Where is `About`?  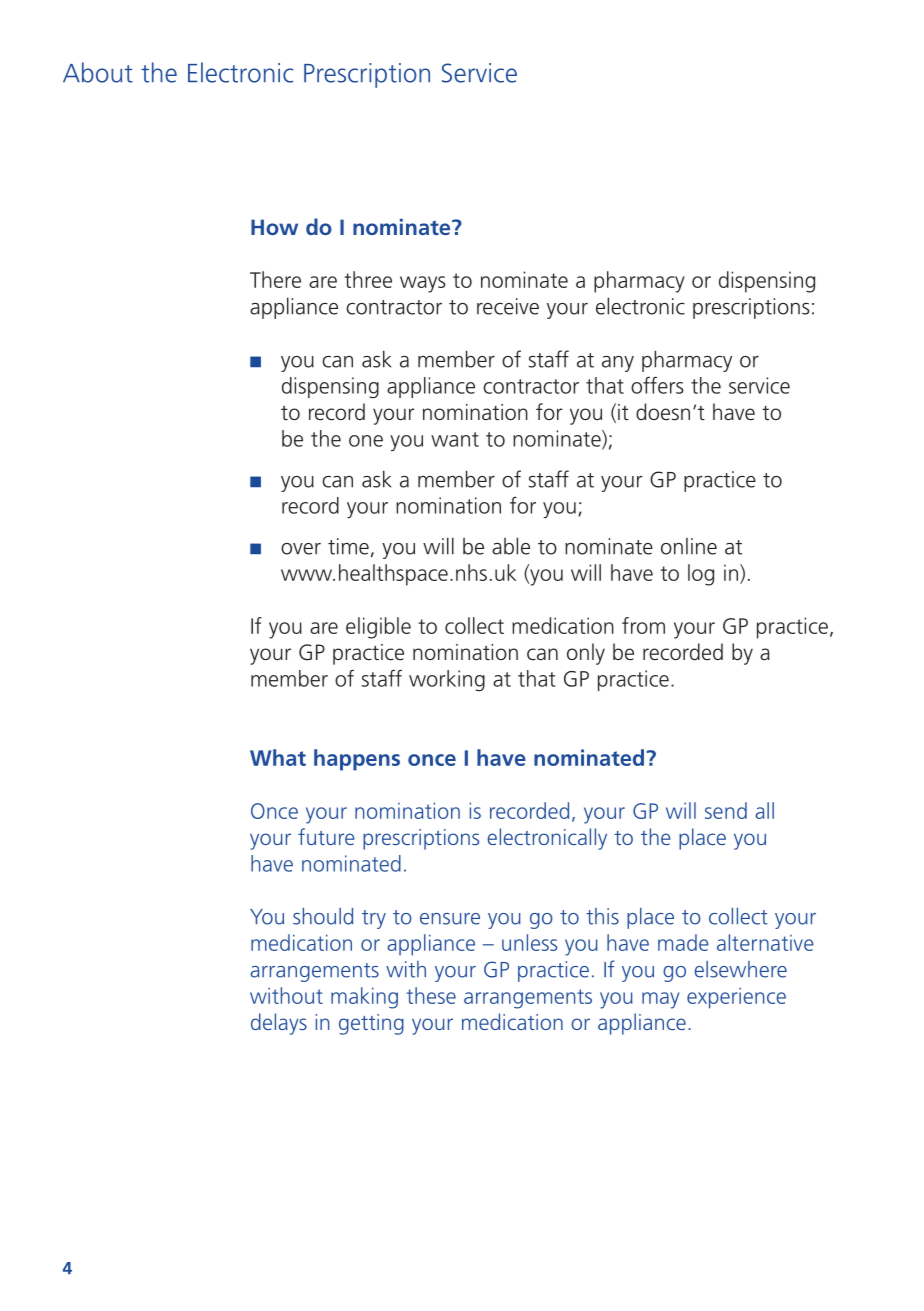
About is located at coordinates (98, 72).
